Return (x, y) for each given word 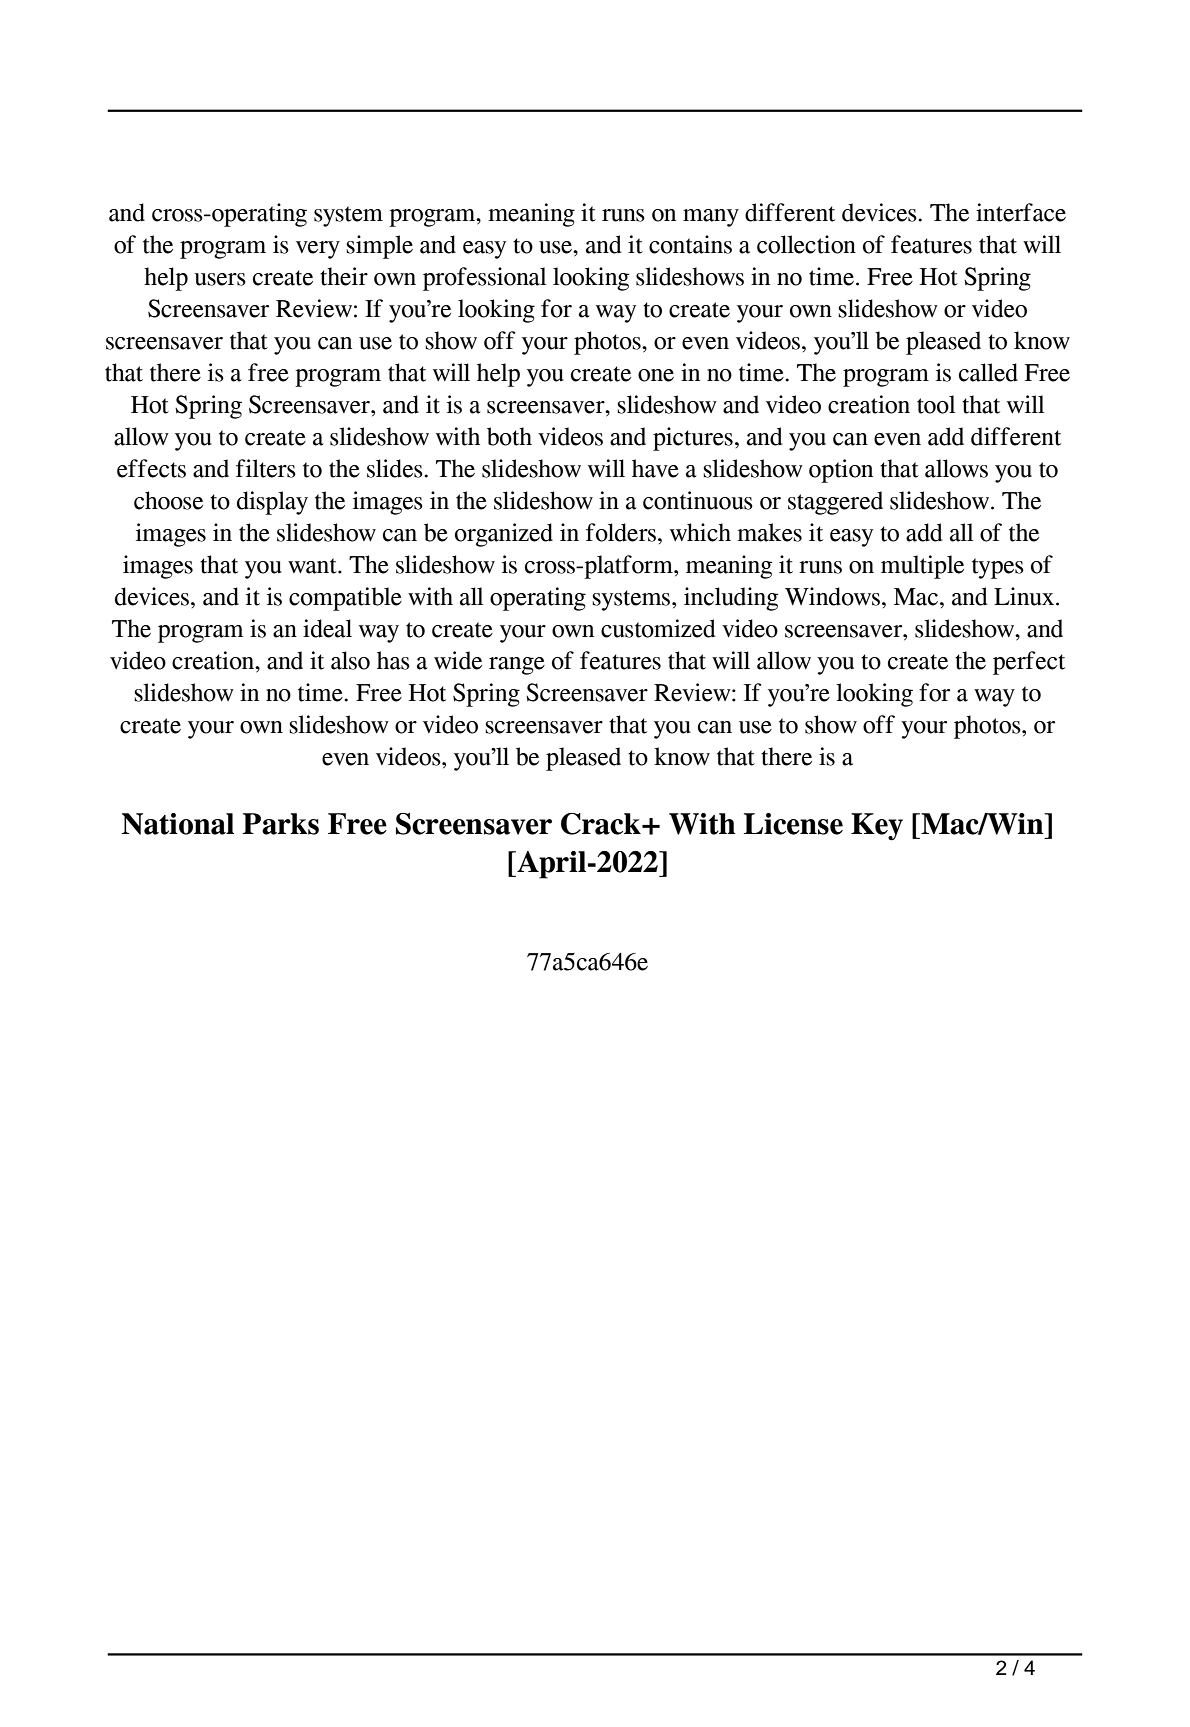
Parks (281, 824)
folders (621, 532)
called (988, 372)
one (656, 375)
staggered (835, 503)
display (272, 503)
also (350, 660)
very (318, 250)
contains (690, 244)
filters (266, 468)
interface (1021, 212)
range (517, 666)
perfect (1029, 663)
